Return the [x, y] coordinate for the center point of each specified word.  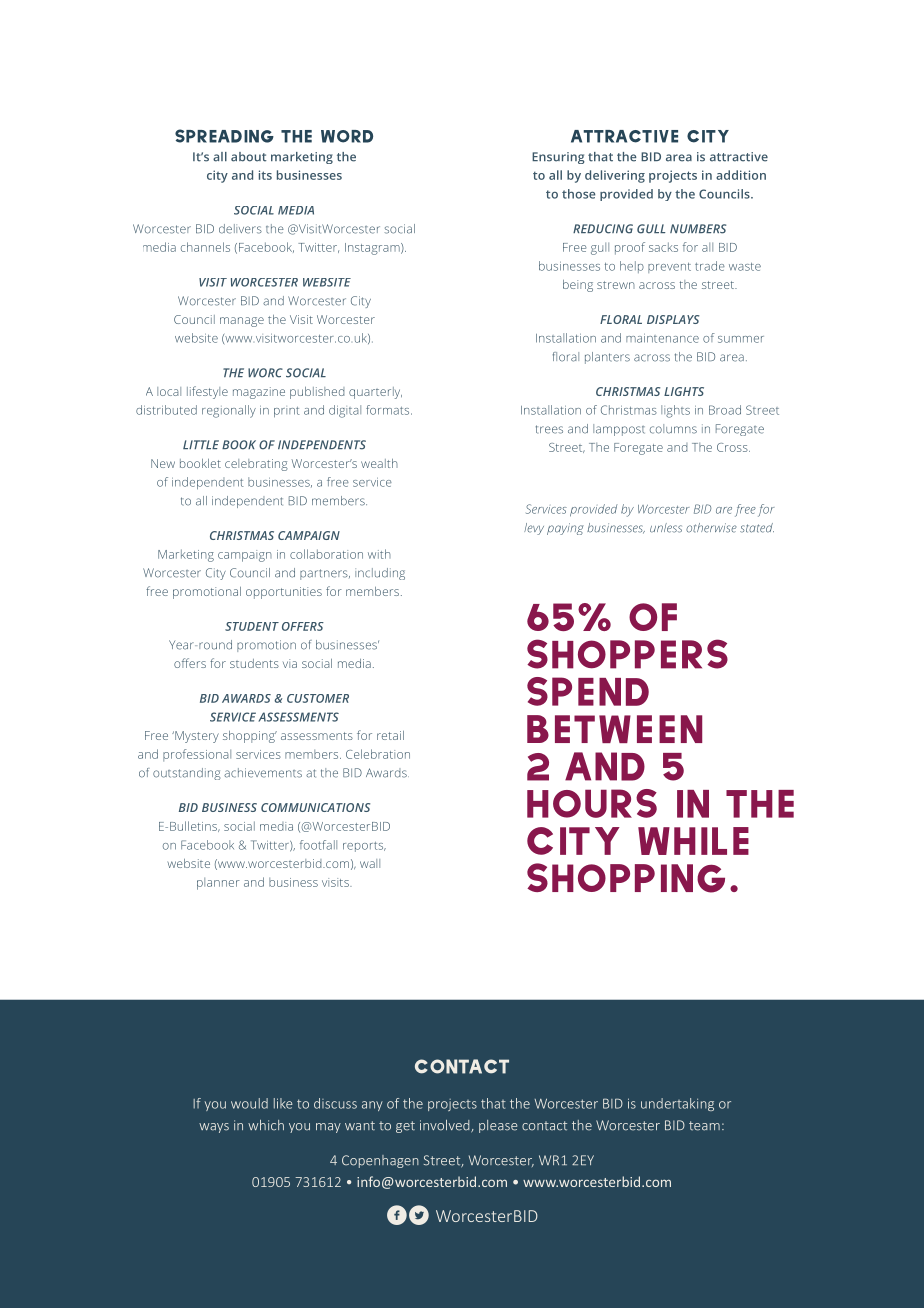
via [290, 663]
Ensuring [558, 158]
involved [446, 1126]
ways [214, 1128]
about [249, 157]
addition [741, 175]
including [380, 574]
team [704, 1126]
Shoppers [627, 654]
